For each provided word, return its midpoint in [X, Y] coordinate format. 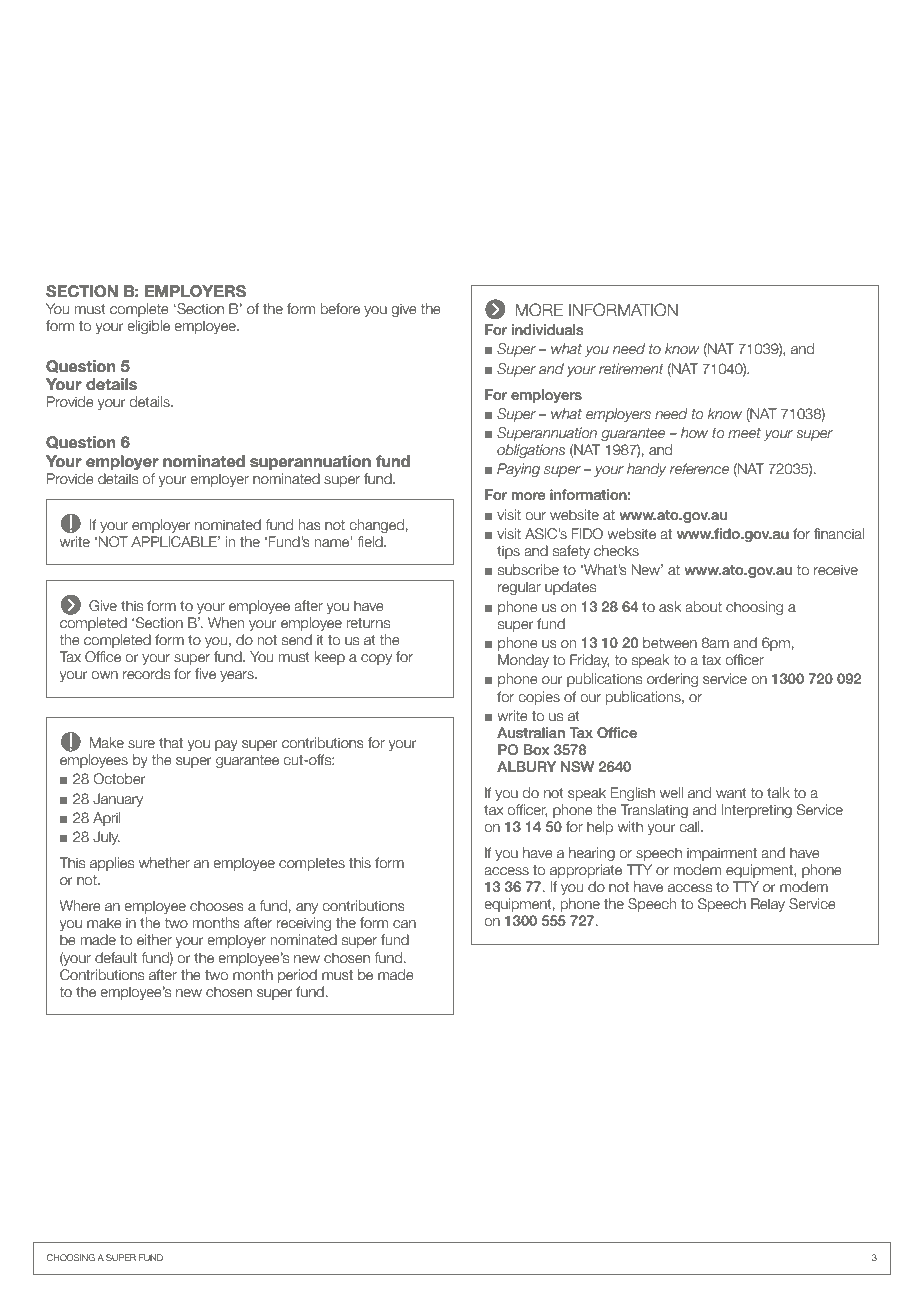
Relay [768, 905]
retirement [631, 368]
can [404, 924]
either [154, 940]
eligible [148, 327]
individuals [548, 329]
